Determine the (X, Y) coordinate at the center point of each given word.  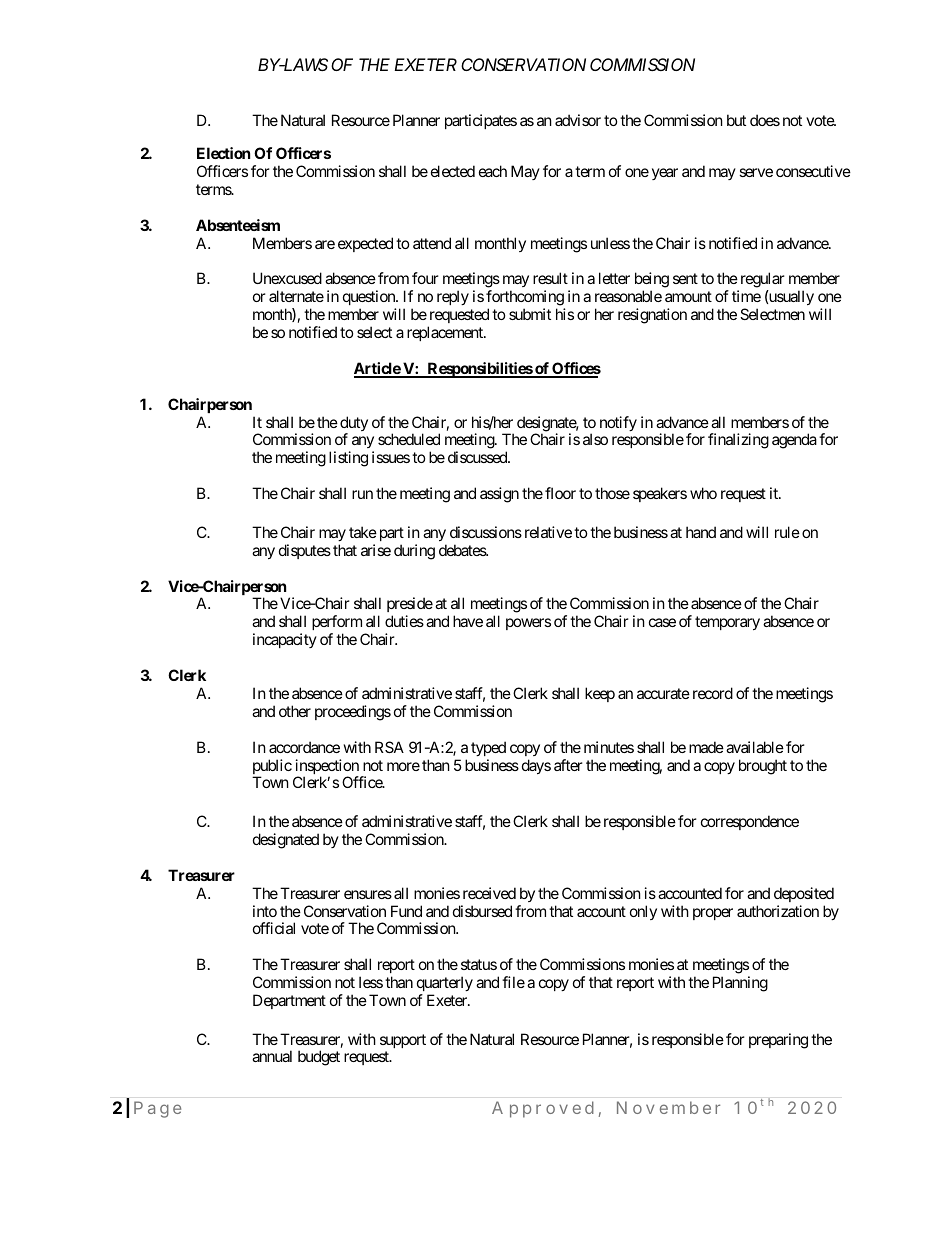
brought (763, 767)
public (272, 768)
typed (488, 748)
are (325, 244)
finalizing (738, 441)
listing (348, 459)
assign (499, 495)
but (736, 120)
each (493, 171)
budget (319, 1058)
